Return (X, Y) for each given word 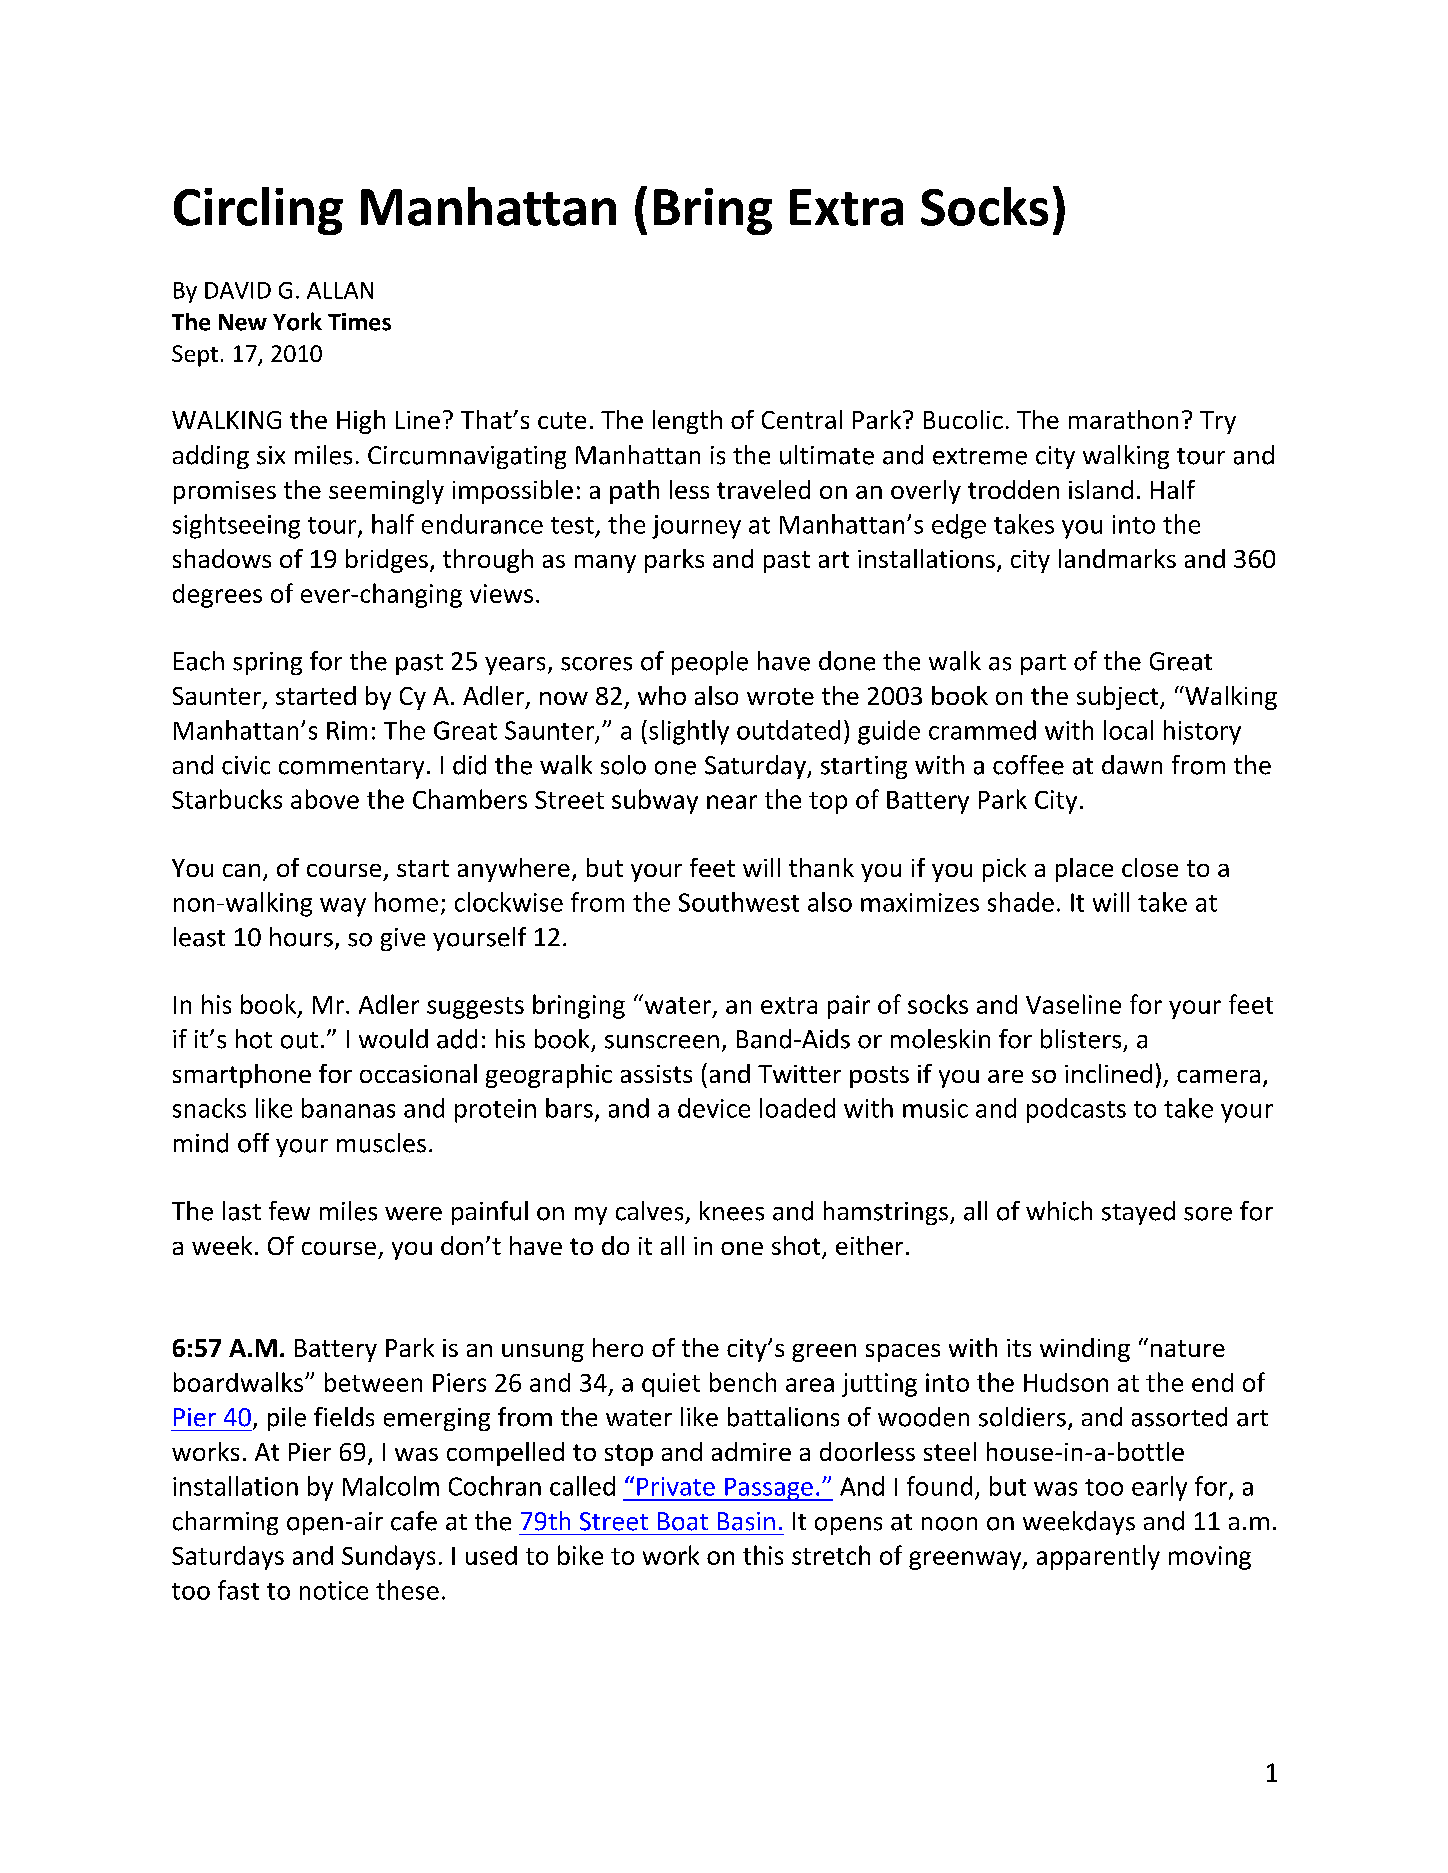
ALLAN (340, 290)
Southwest (739, 902)
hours (301, 937)
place (1084, 870)
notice (334, 1590)
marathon (1123, 419)
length (687, 422)
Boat (683, 1521)
